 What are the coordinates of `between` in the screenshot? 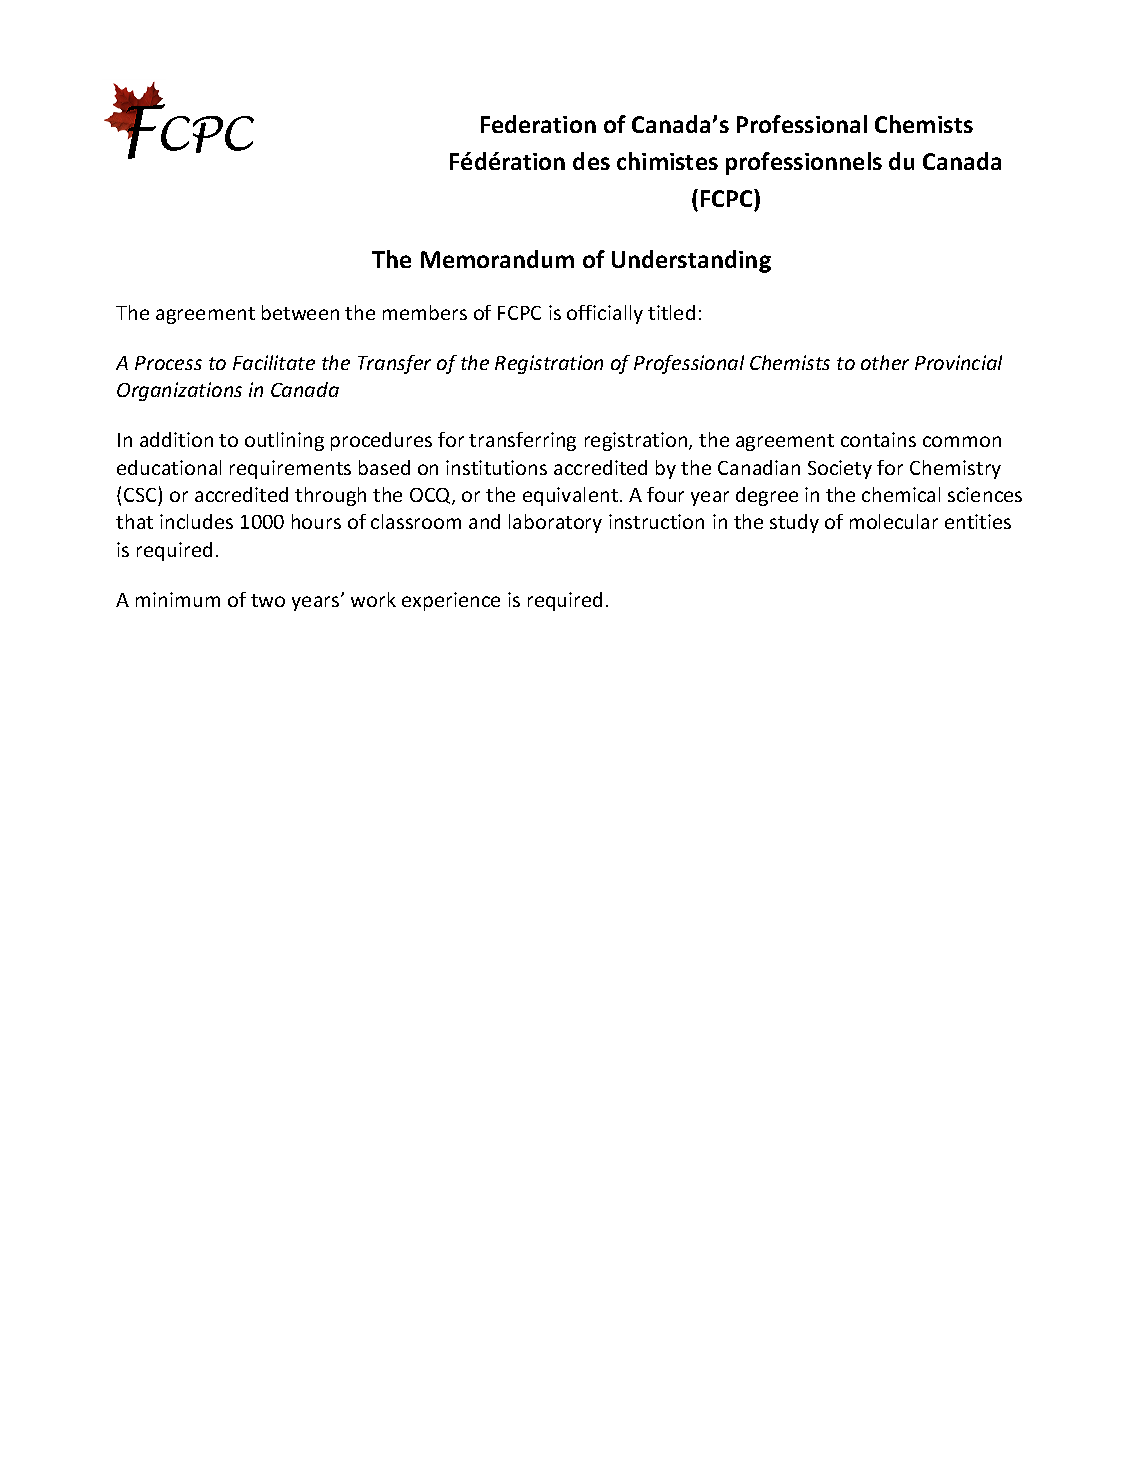 It's located at (300, 312).
